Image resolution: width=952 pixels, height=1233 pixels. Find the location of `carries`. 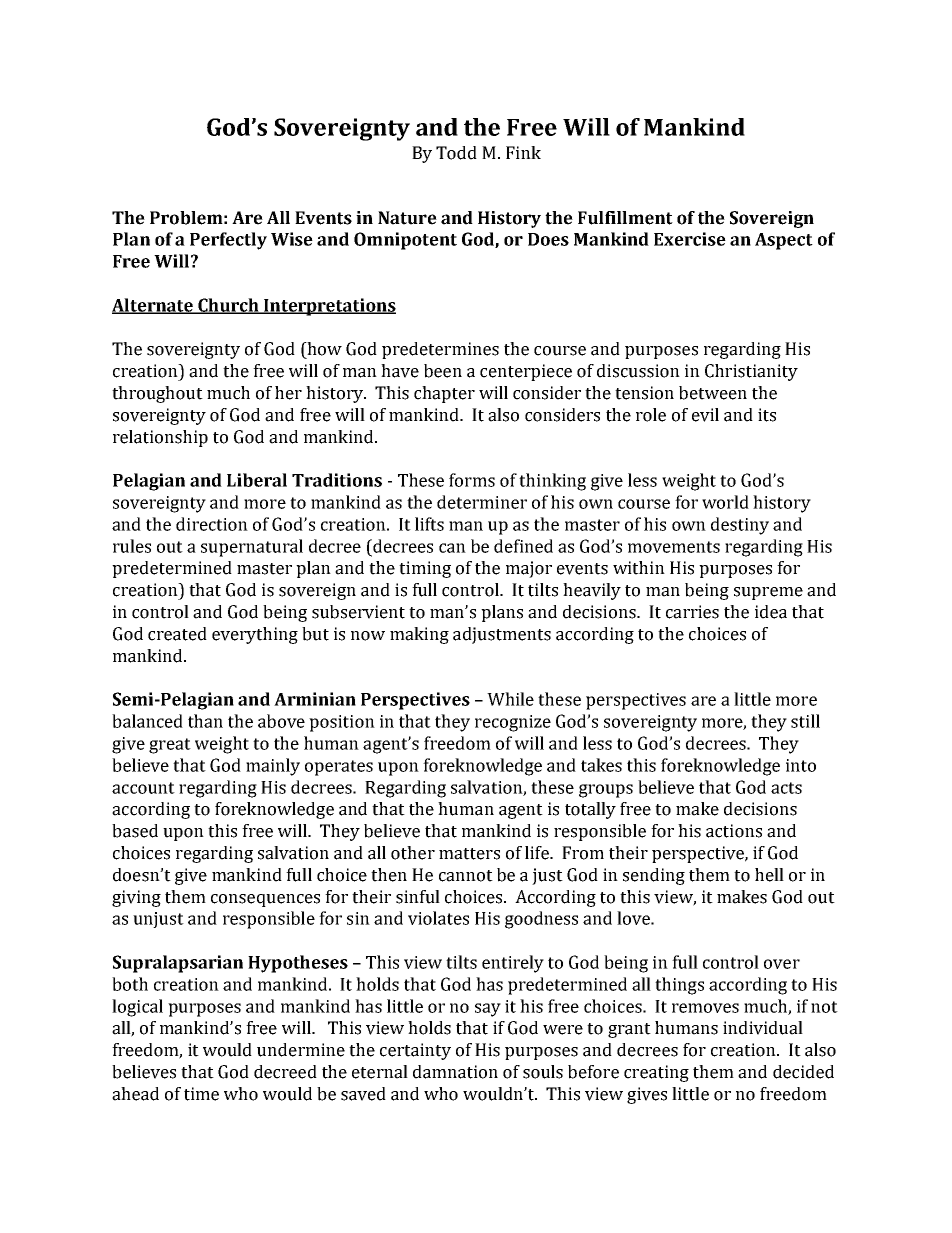

carries is located at coordinates (692, 612).
